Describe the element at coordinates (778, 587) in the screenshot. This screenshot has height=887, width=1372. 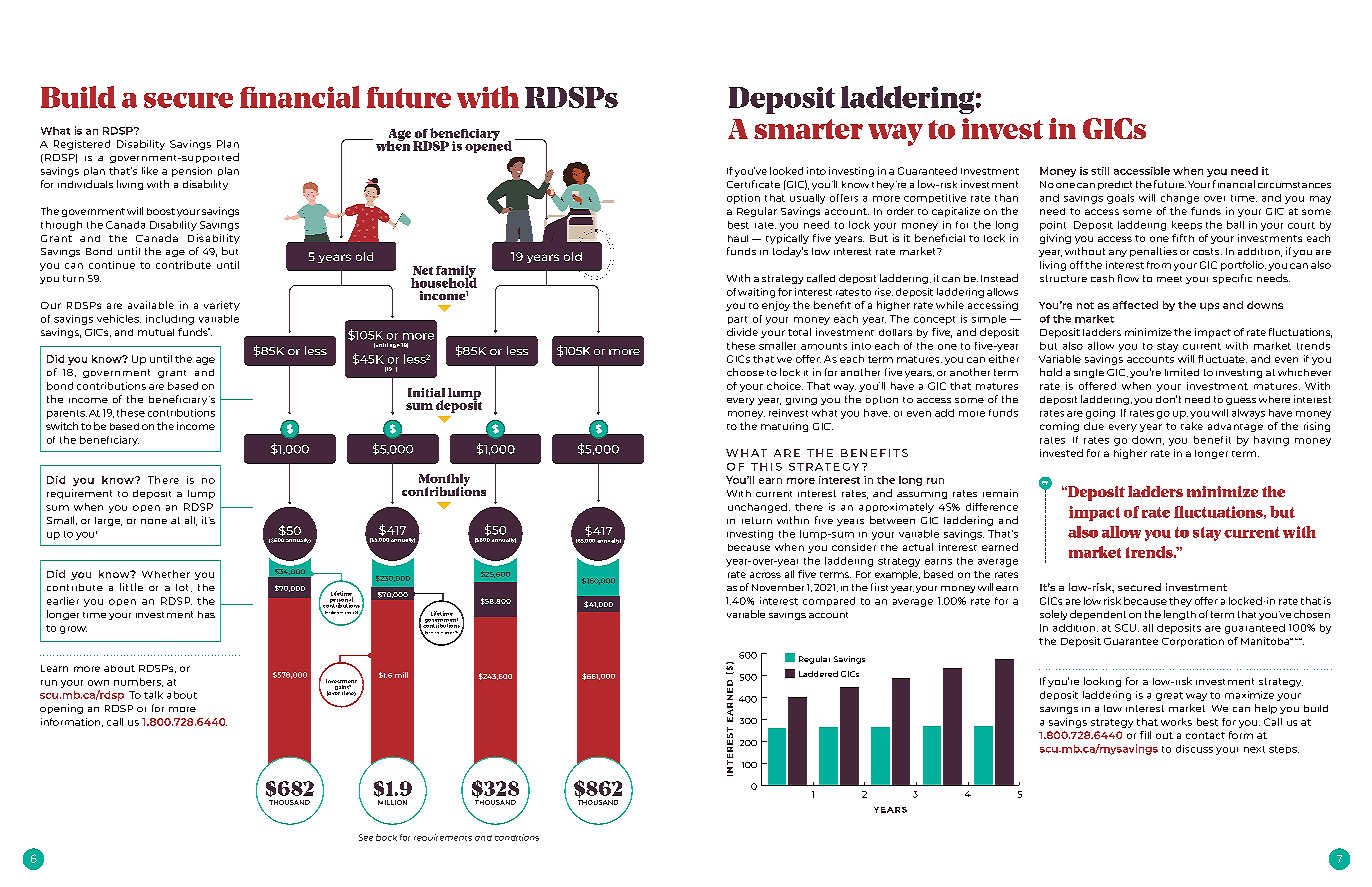
I see `November` at that location.
